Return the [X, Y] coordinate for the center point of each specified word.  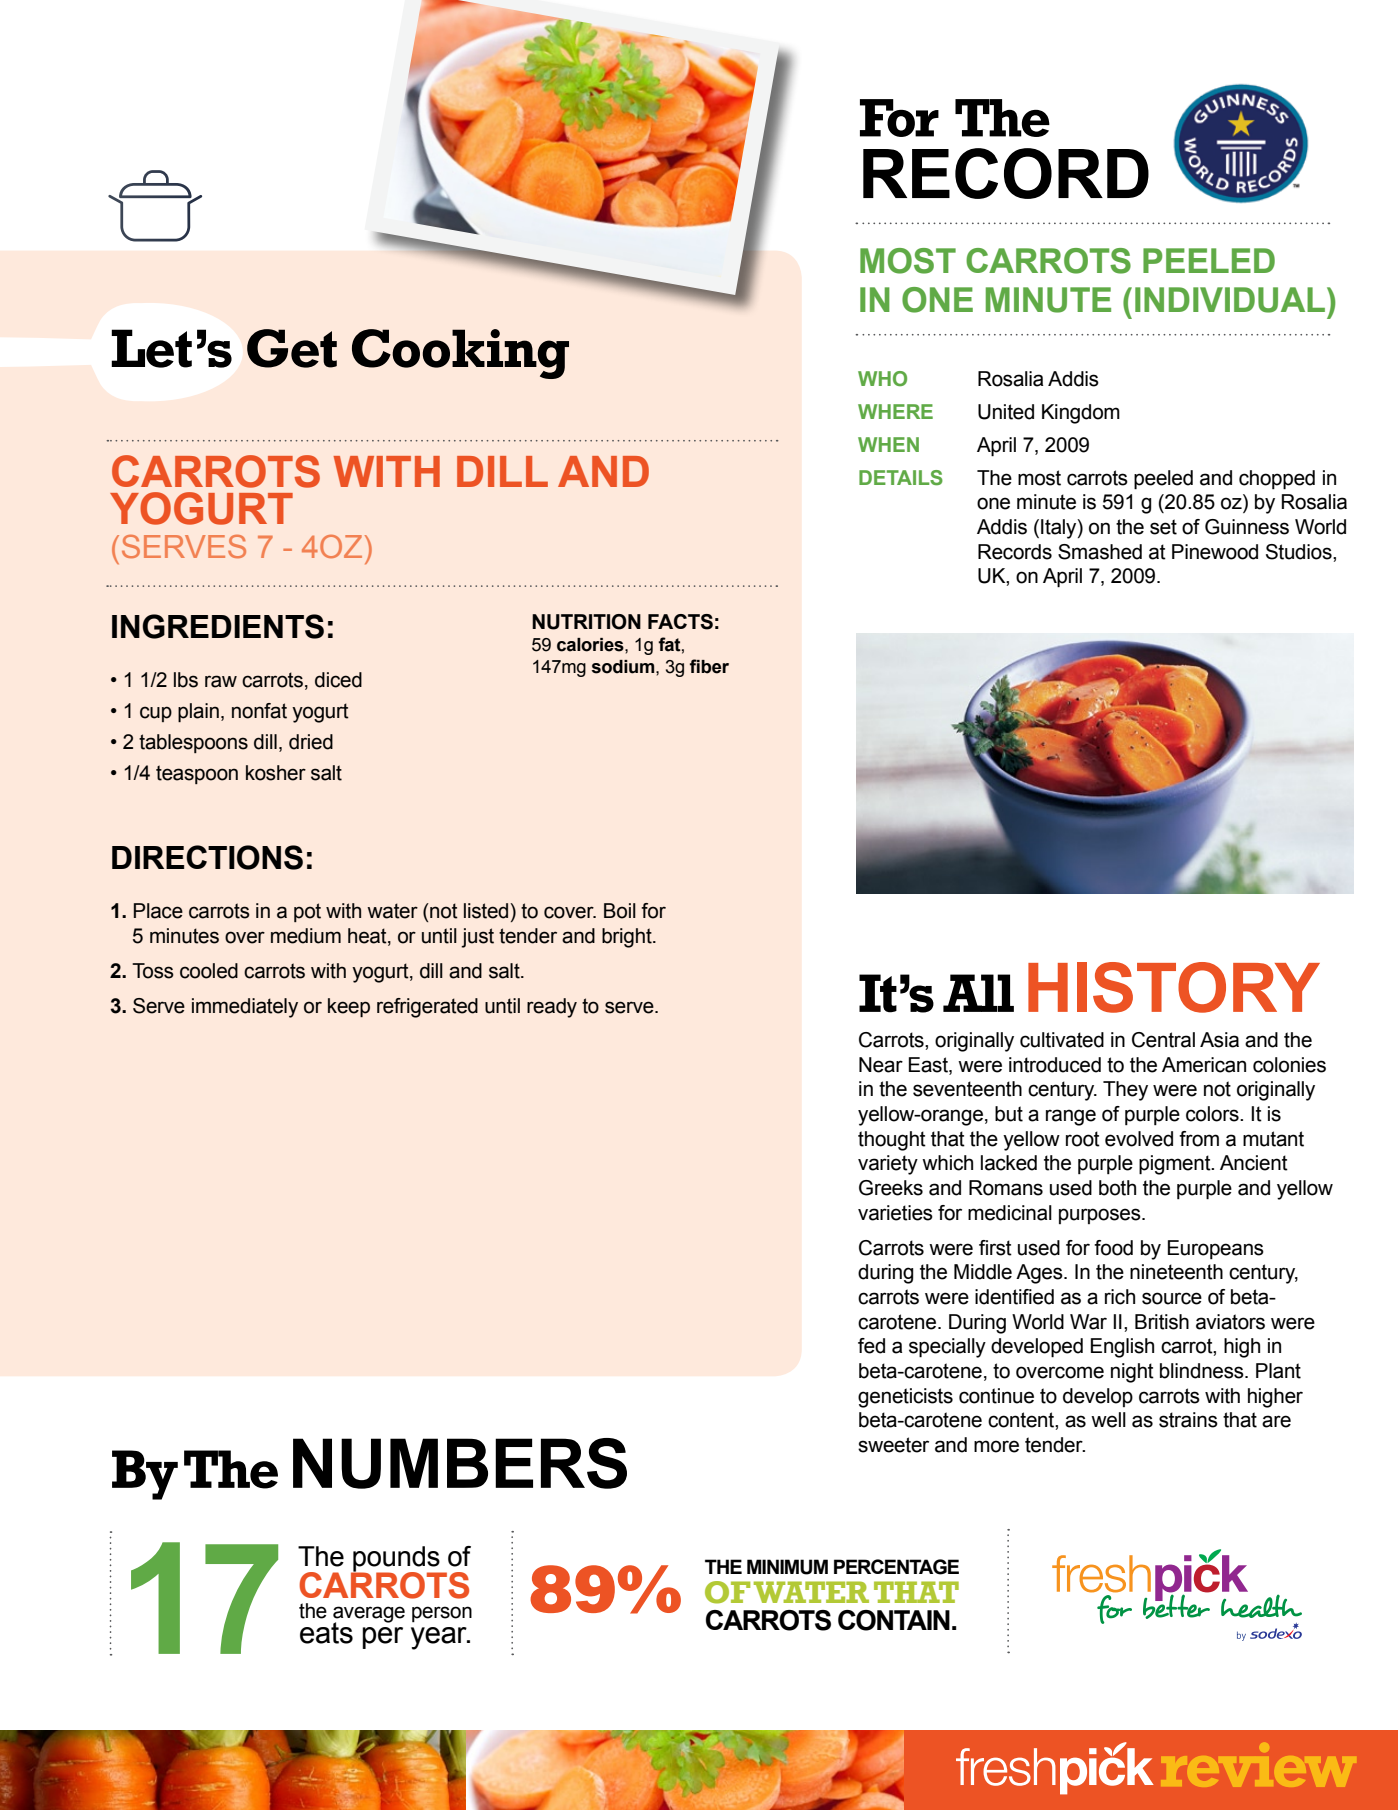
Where [895, 411]
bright [628, 938]
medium [306, 936]
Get [292, 348]
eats [326, 1633]
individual [1230, 300]
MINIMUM [787, 1567]
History [1174, 987]
